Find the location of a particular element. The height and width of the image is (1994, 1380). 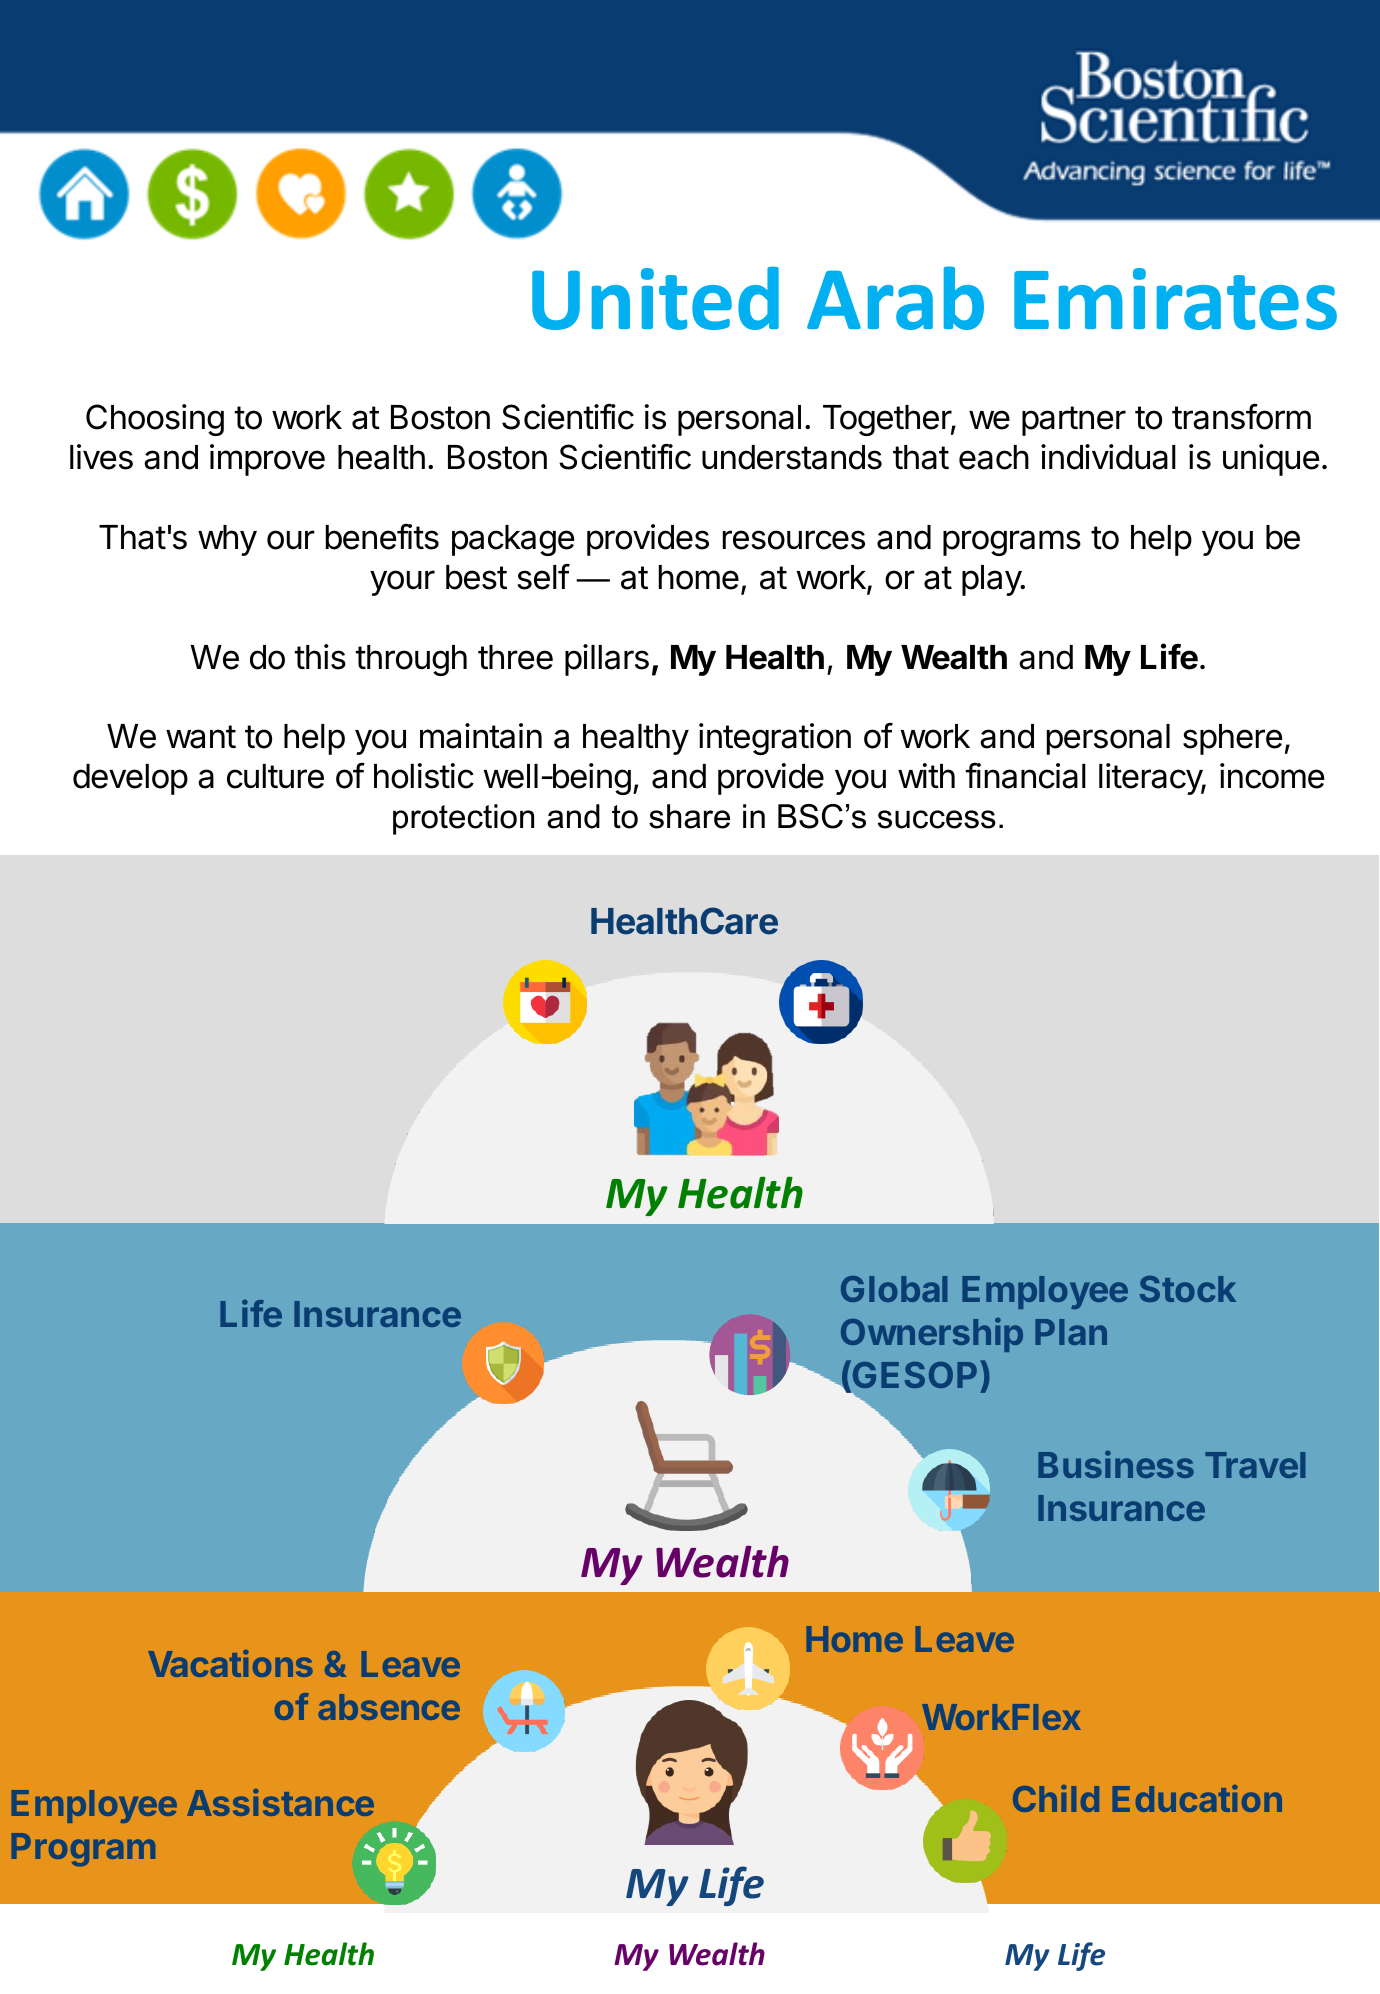

sphere is located at coordinates (1232, 739).
